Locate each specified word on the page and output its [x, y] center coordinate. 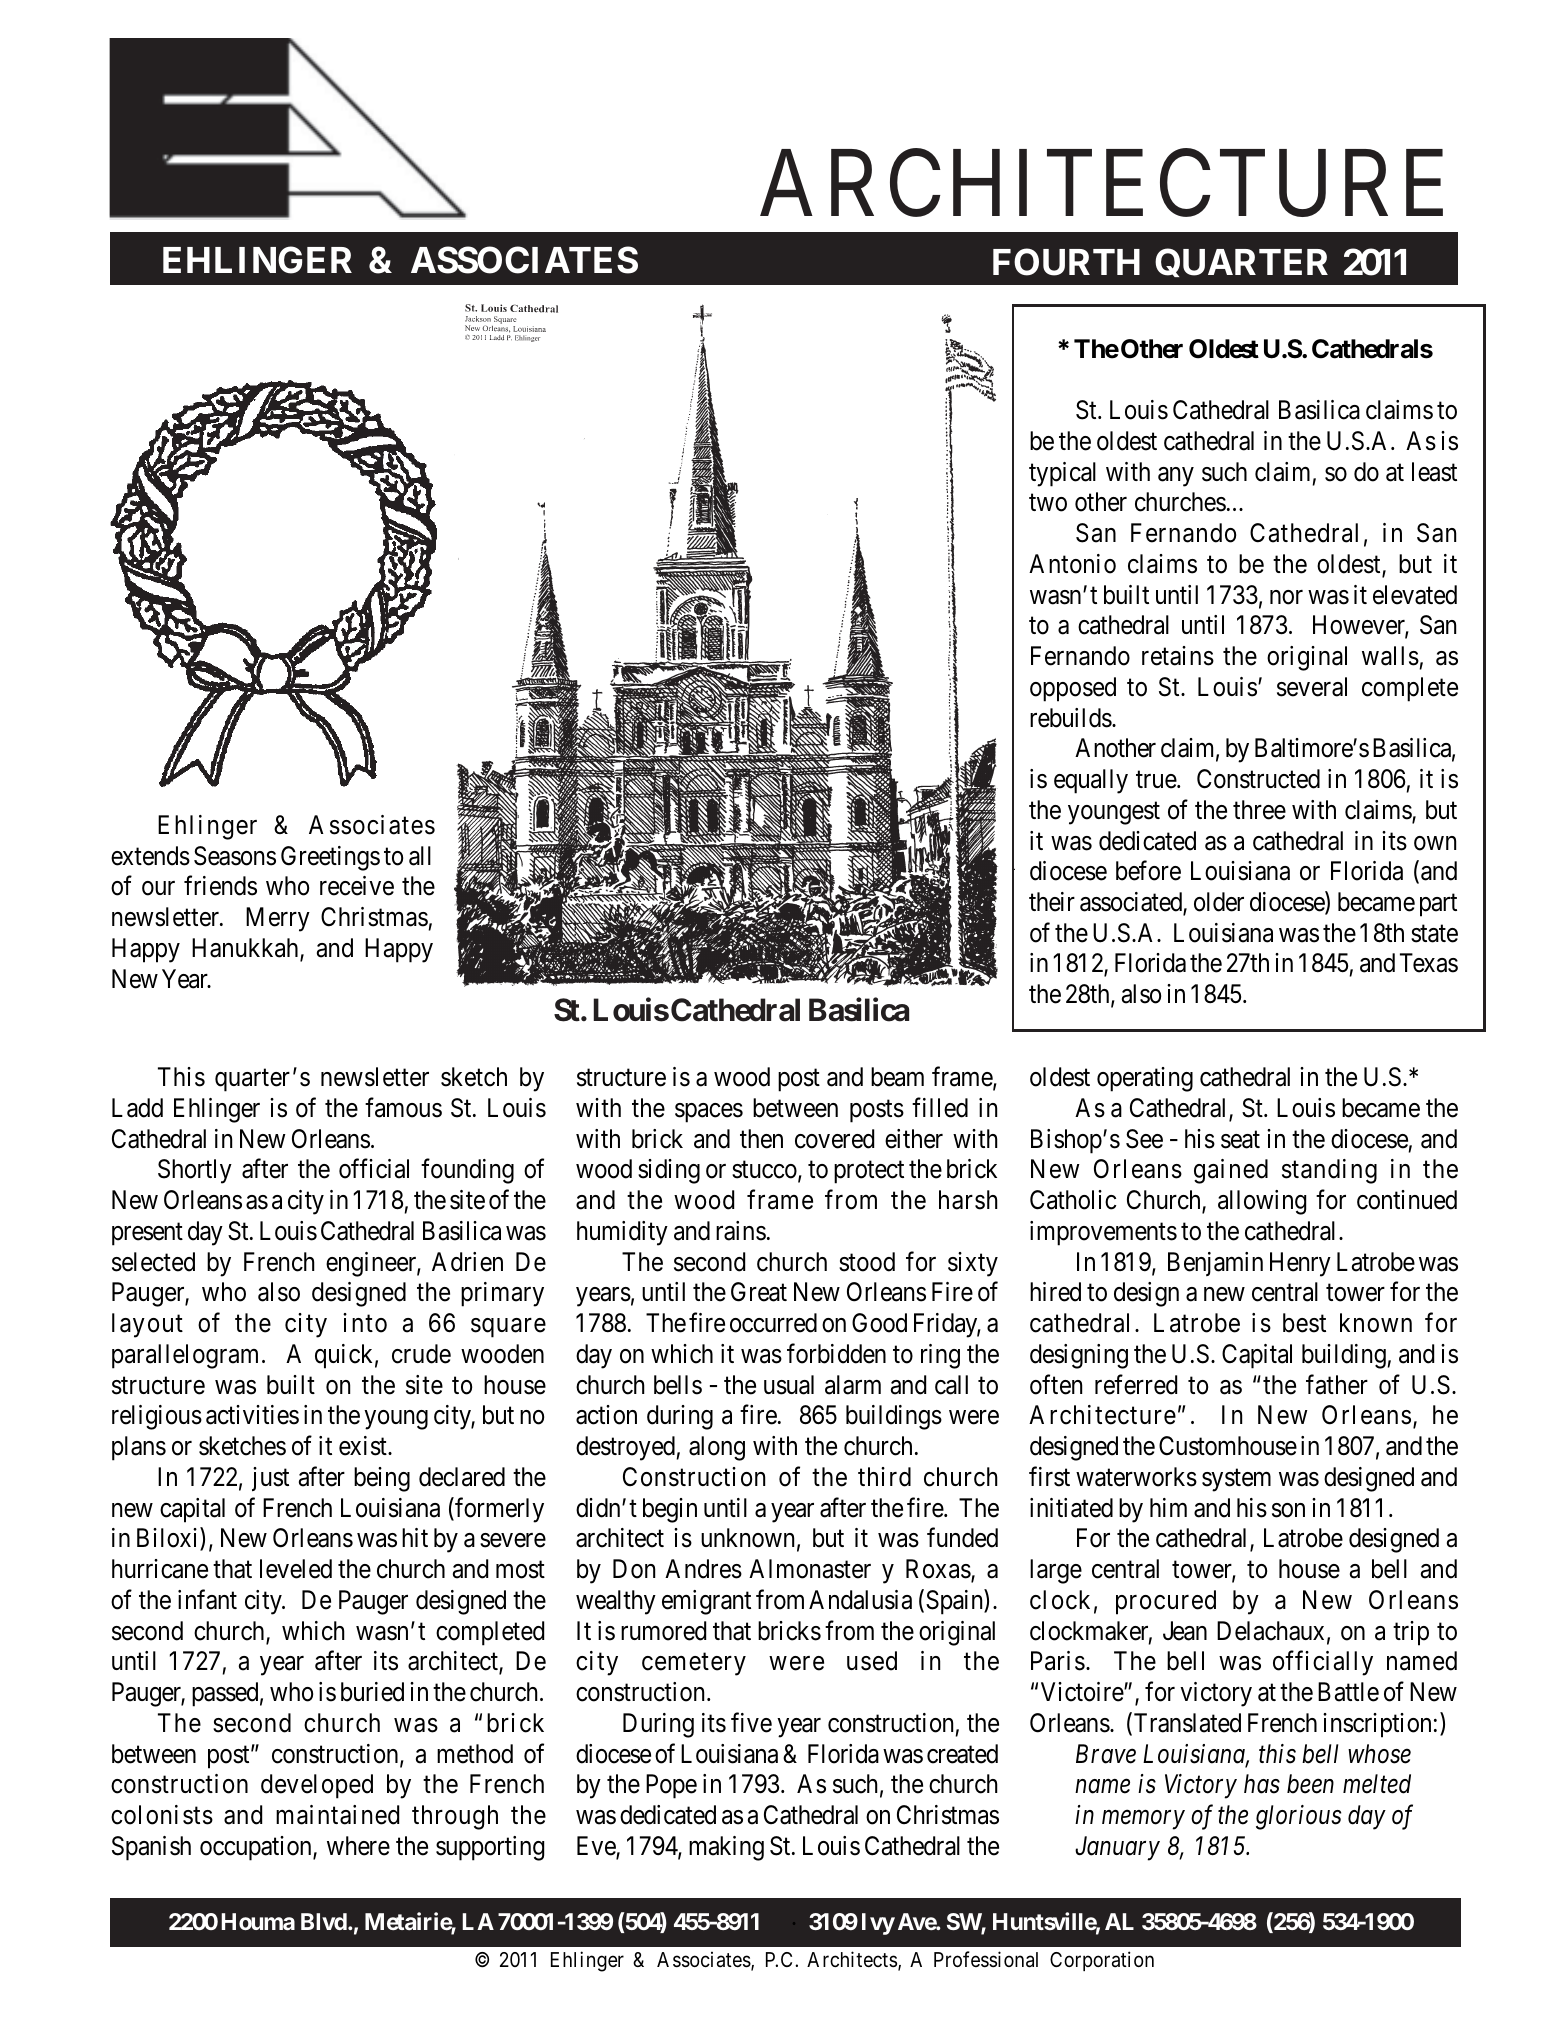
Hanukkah [246, 949]
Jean [1185, 1631]
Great [759, 1292]
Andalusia [860, 1600]
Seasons [235, 856]
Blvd [325, 1921]
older [1219, 902]
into [365, 1323]
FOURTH [1066, 262]
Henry [1300, 1264]
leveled [296, 1569]
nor [1286, 597]
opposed [1073, 689]
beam [897, 1077]
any [1176, 477]
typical [1062, 474]
